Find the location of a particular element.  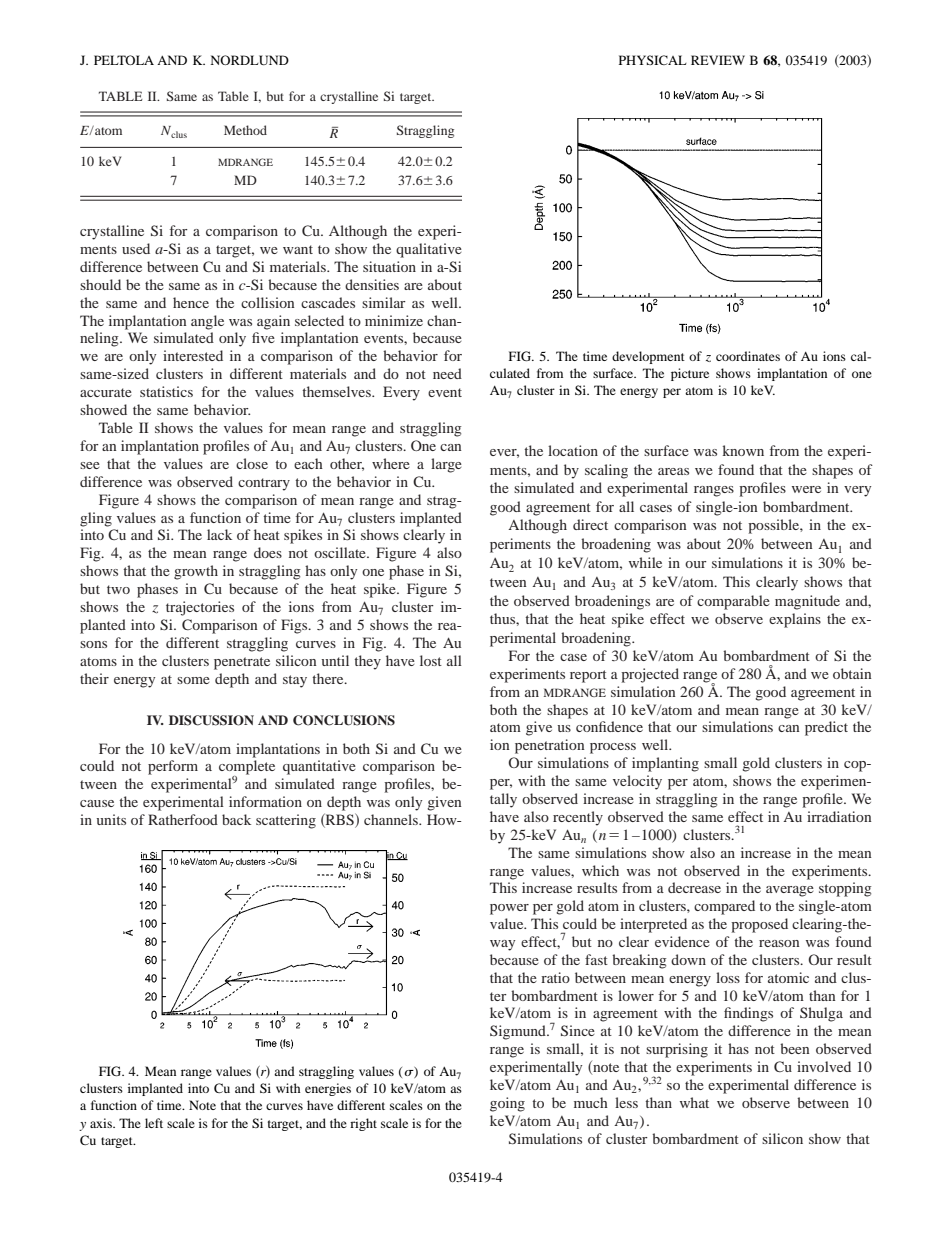

average is located at coordinates (790, 891).
